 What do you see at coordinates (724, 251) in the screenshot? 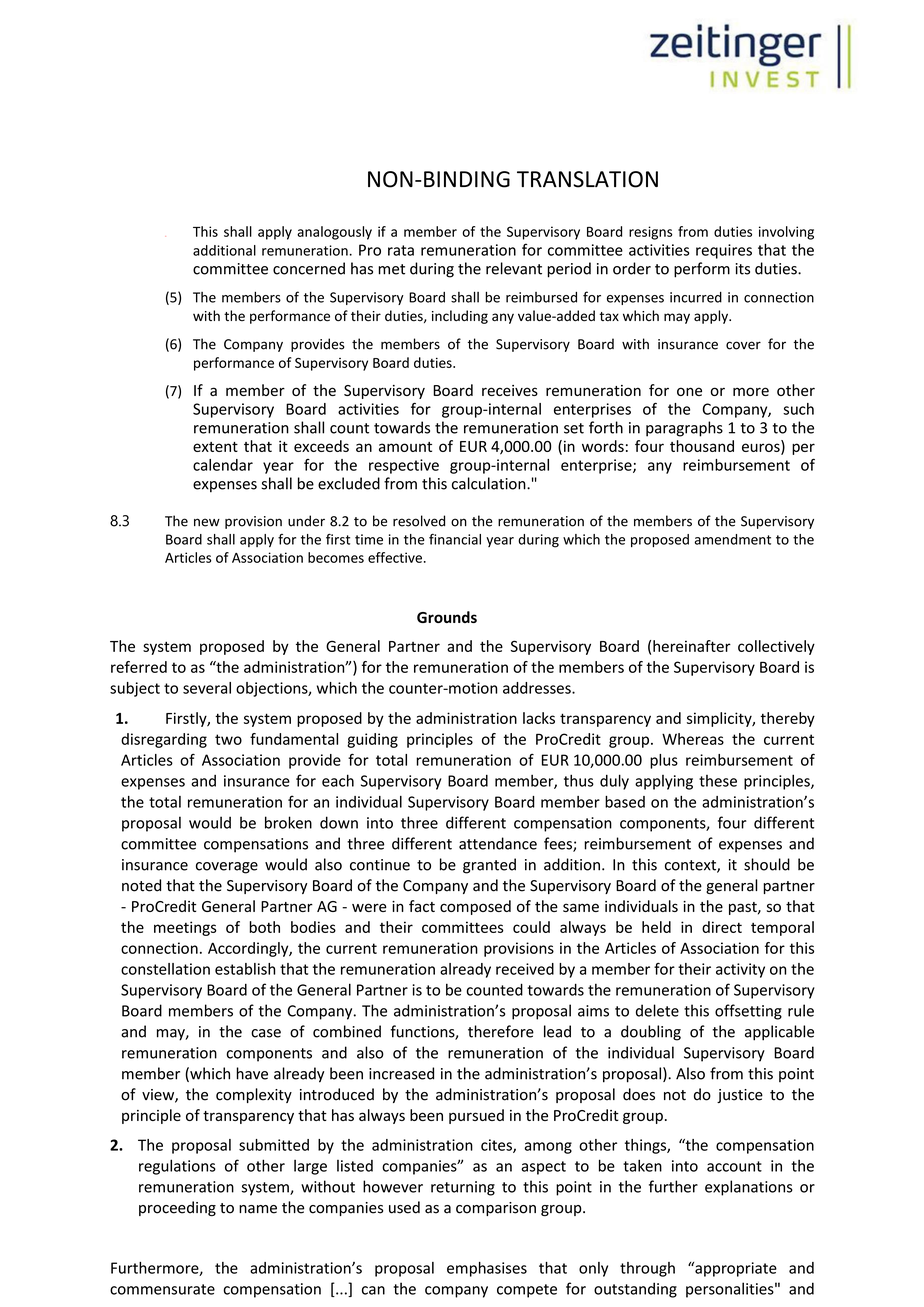
I see `requires` at bounding box center [724, 251].
